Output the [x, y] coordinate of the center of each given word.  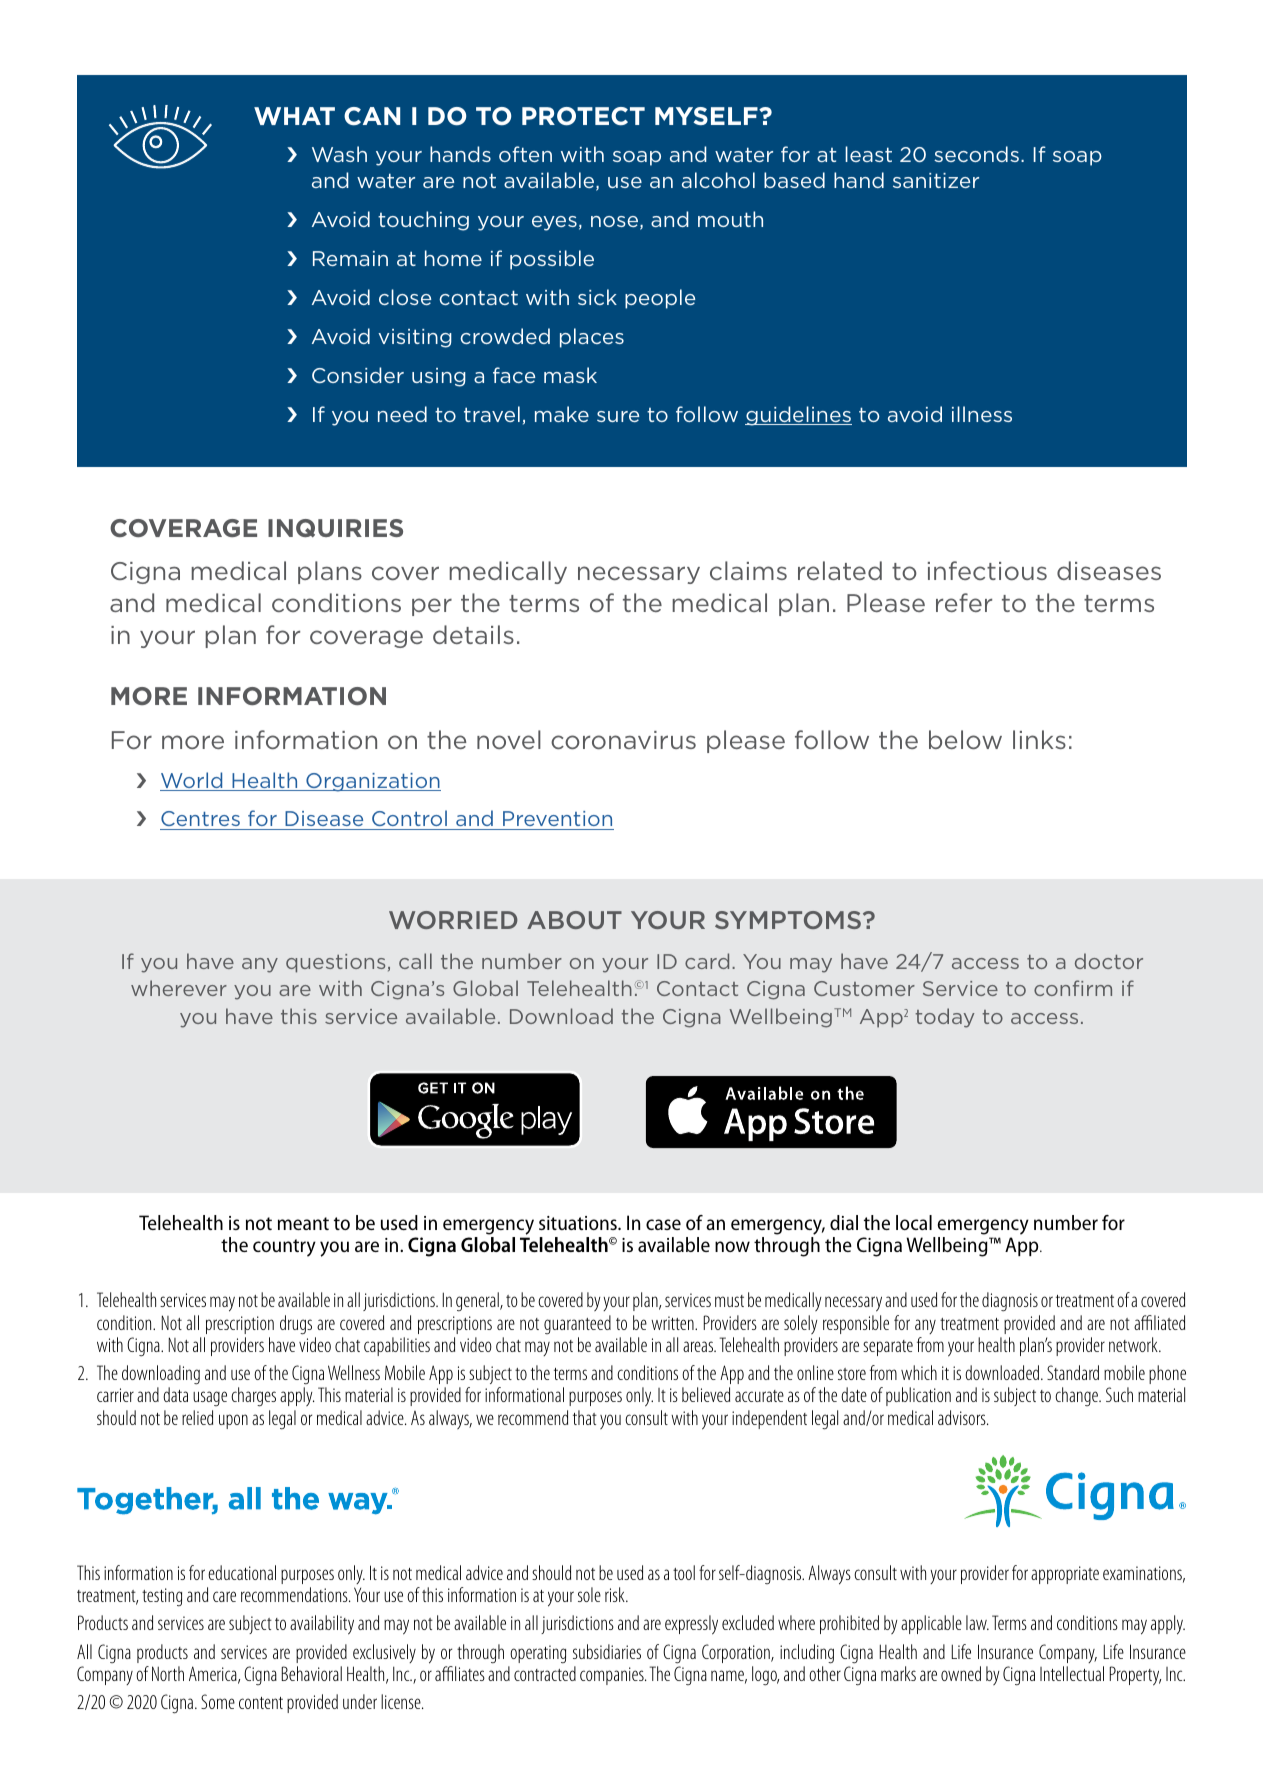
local [914, 1222]
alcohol [718, 180]
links [1039, 739]
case [663, 1224]
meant [303, 1223]
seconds [976, 154]
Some [218, 1701]
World [192, 781]
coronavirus [623, 740]
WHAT [294, 116]
